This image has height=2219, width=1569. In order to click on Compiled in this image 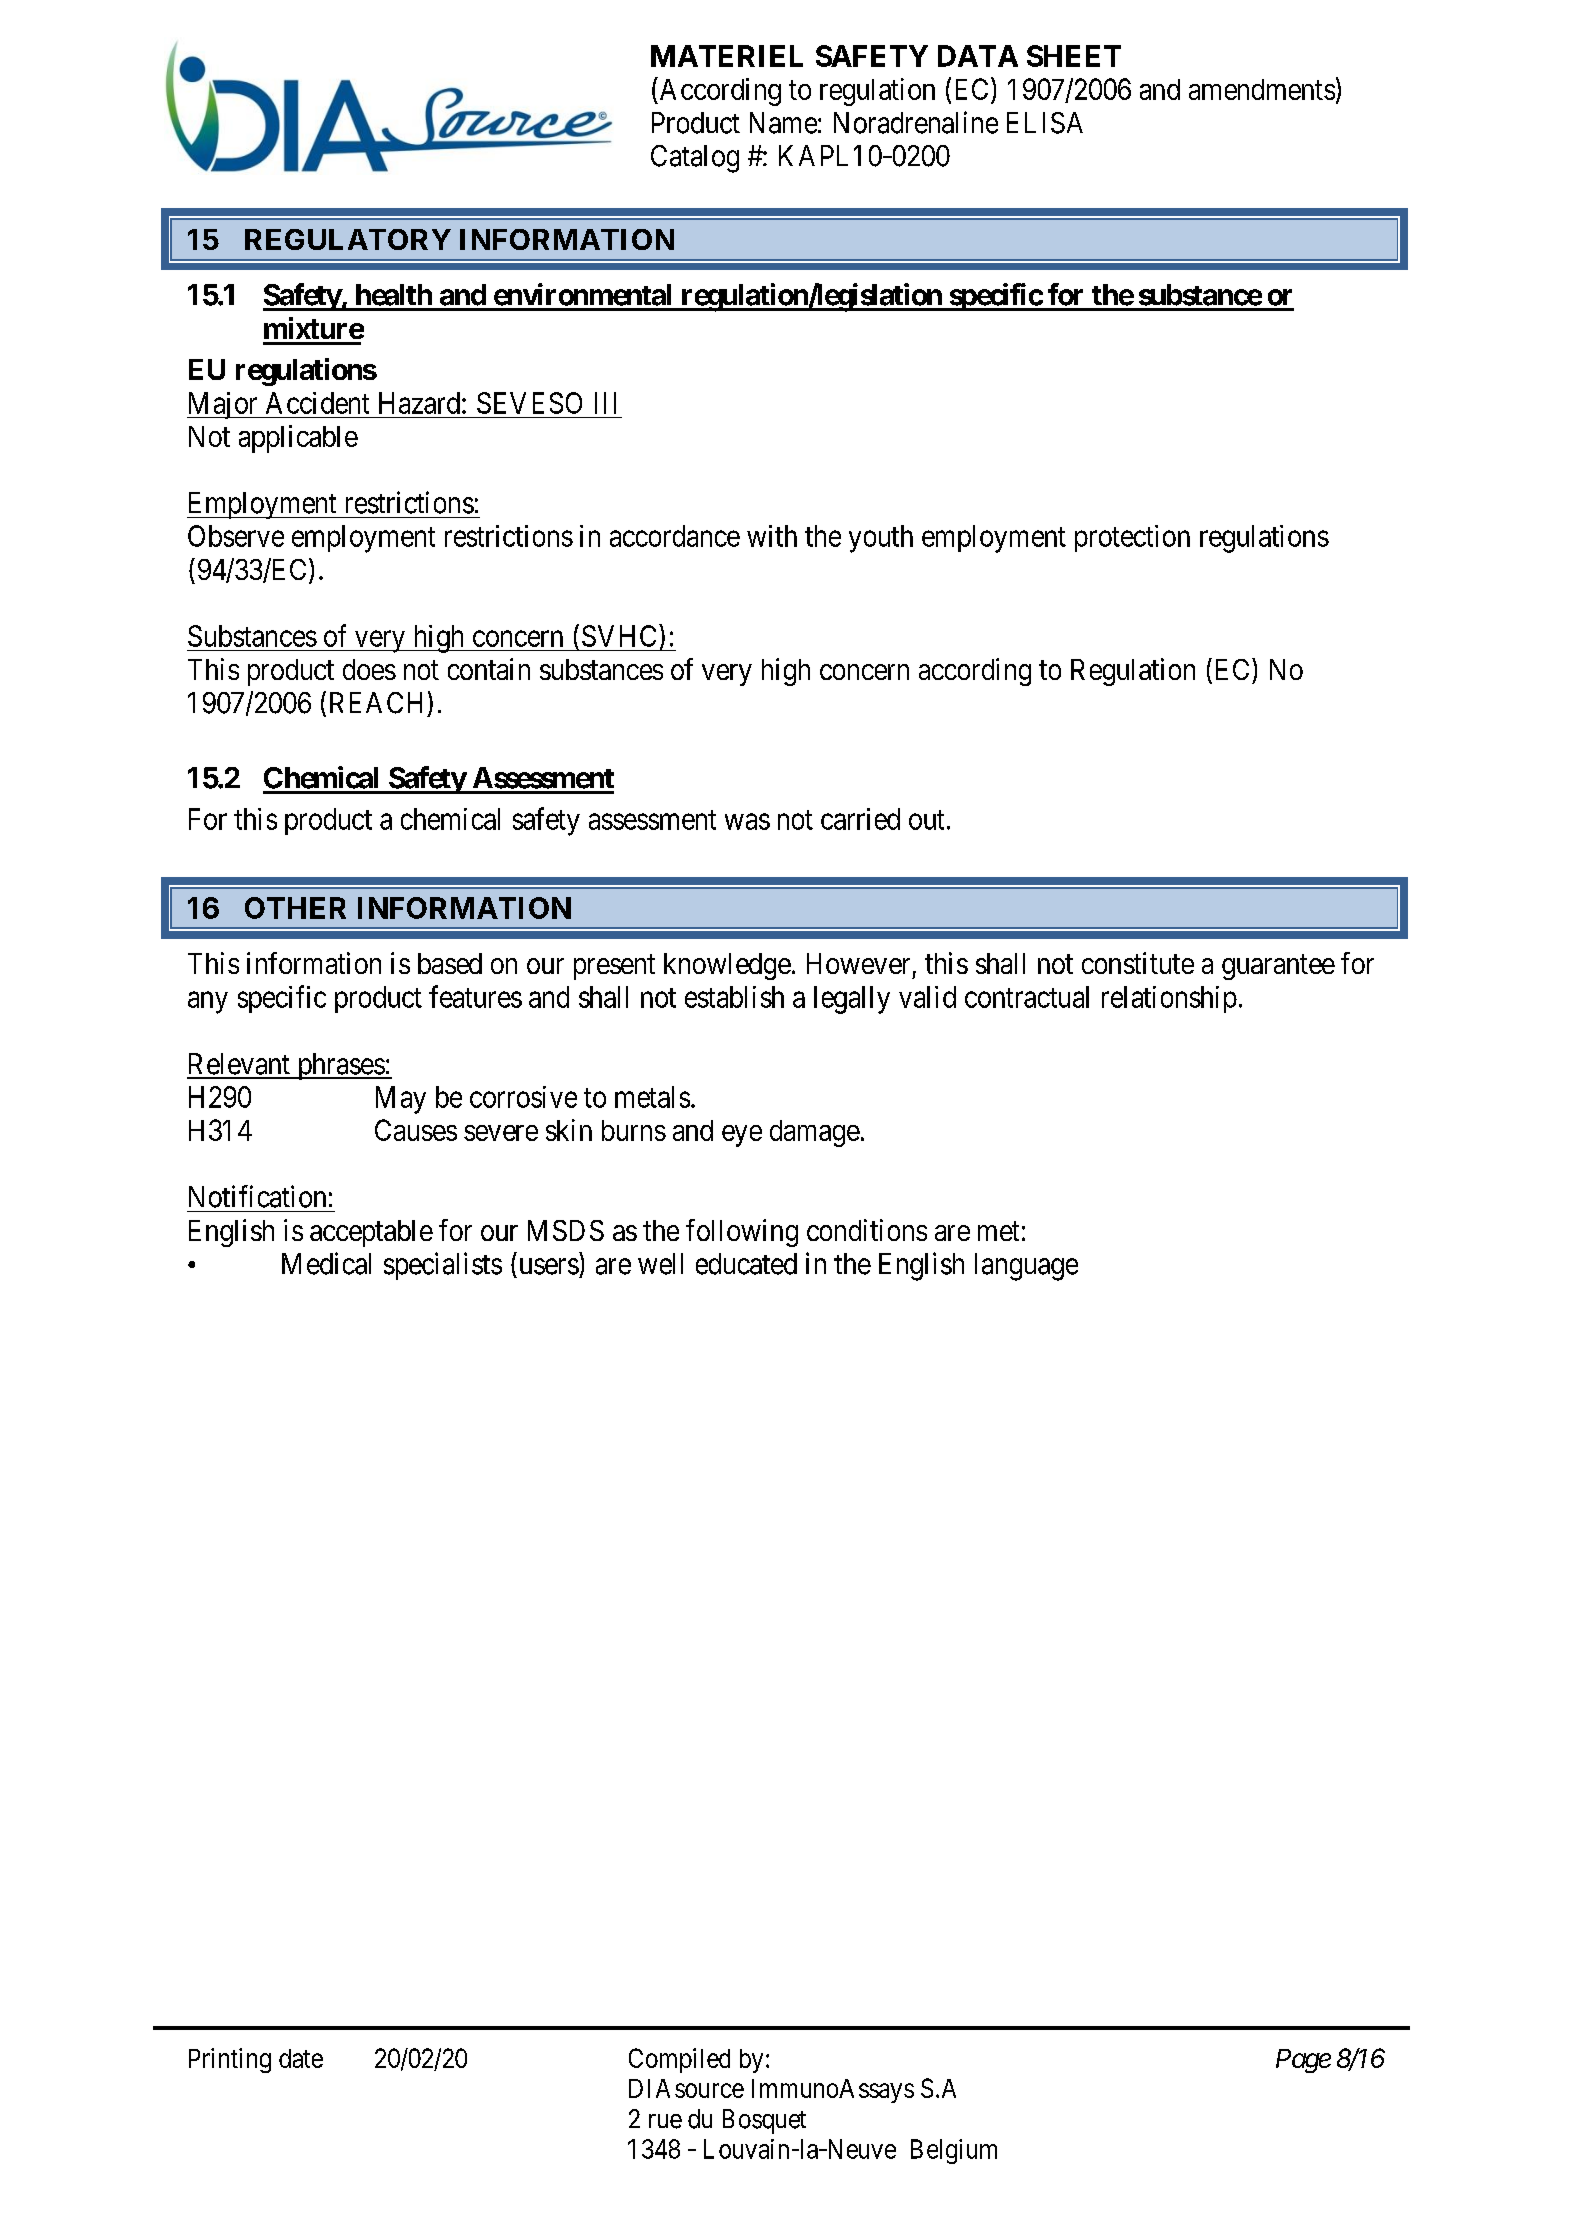, I will do `click(679, 2060)`.
